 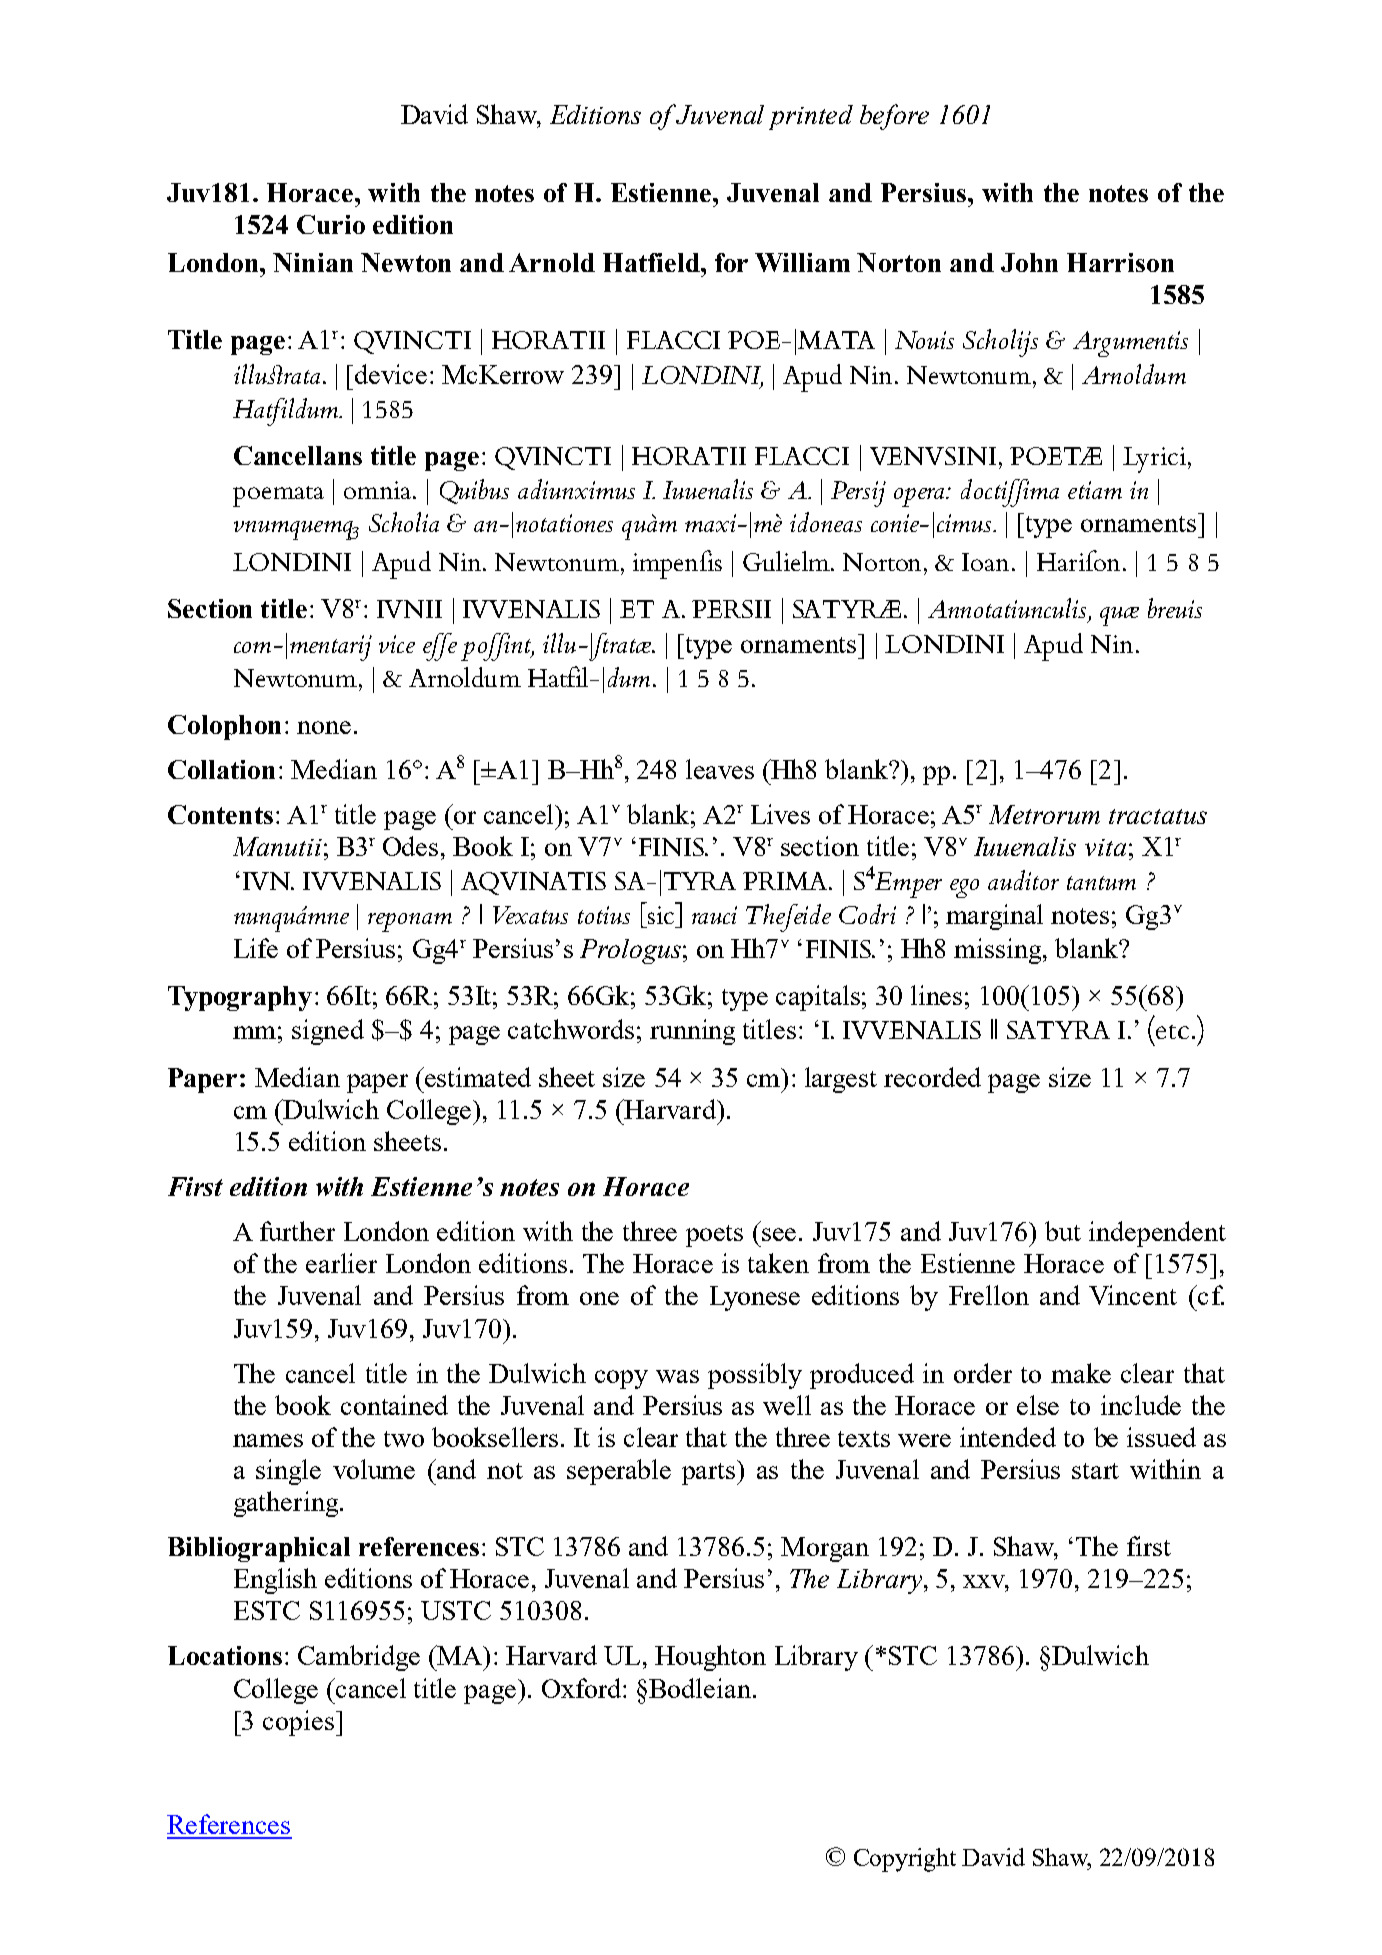 I want to click on earlier, so click(x=341, y=1263).
